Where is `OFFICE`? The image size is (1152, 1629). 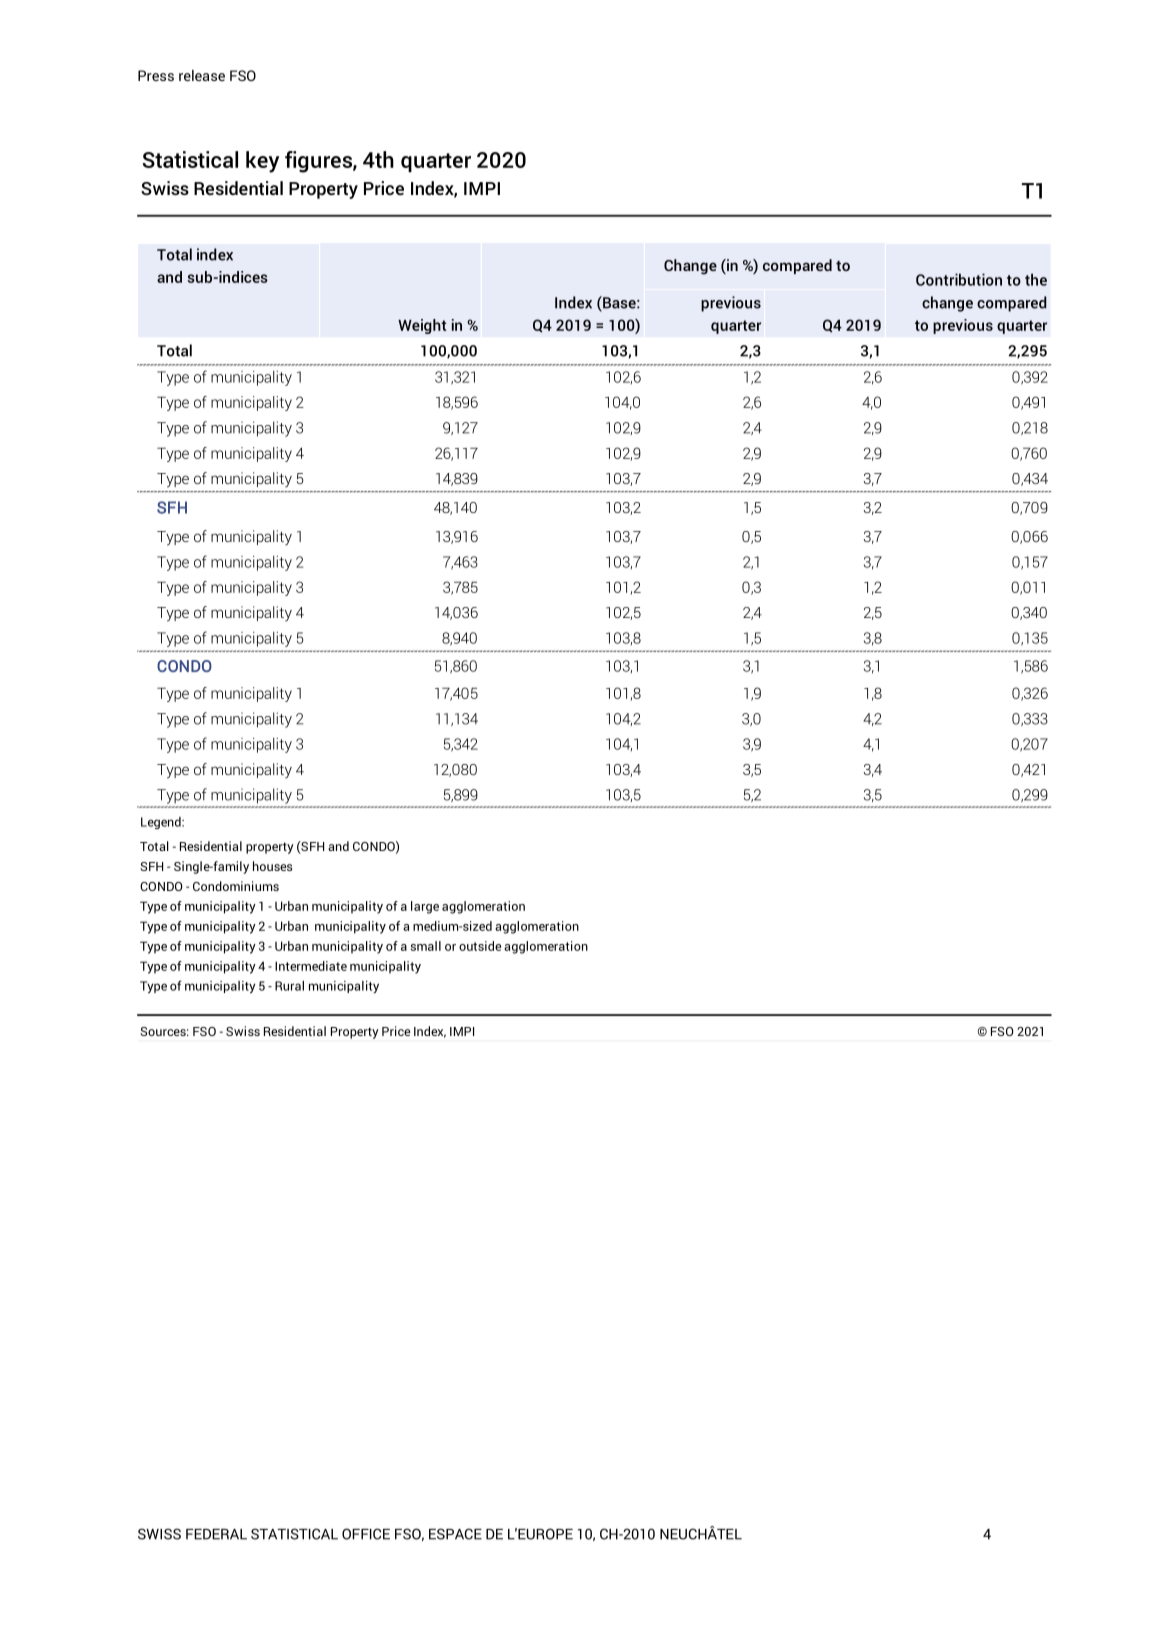
OFFICE is located at coordinates (366, 1534).
